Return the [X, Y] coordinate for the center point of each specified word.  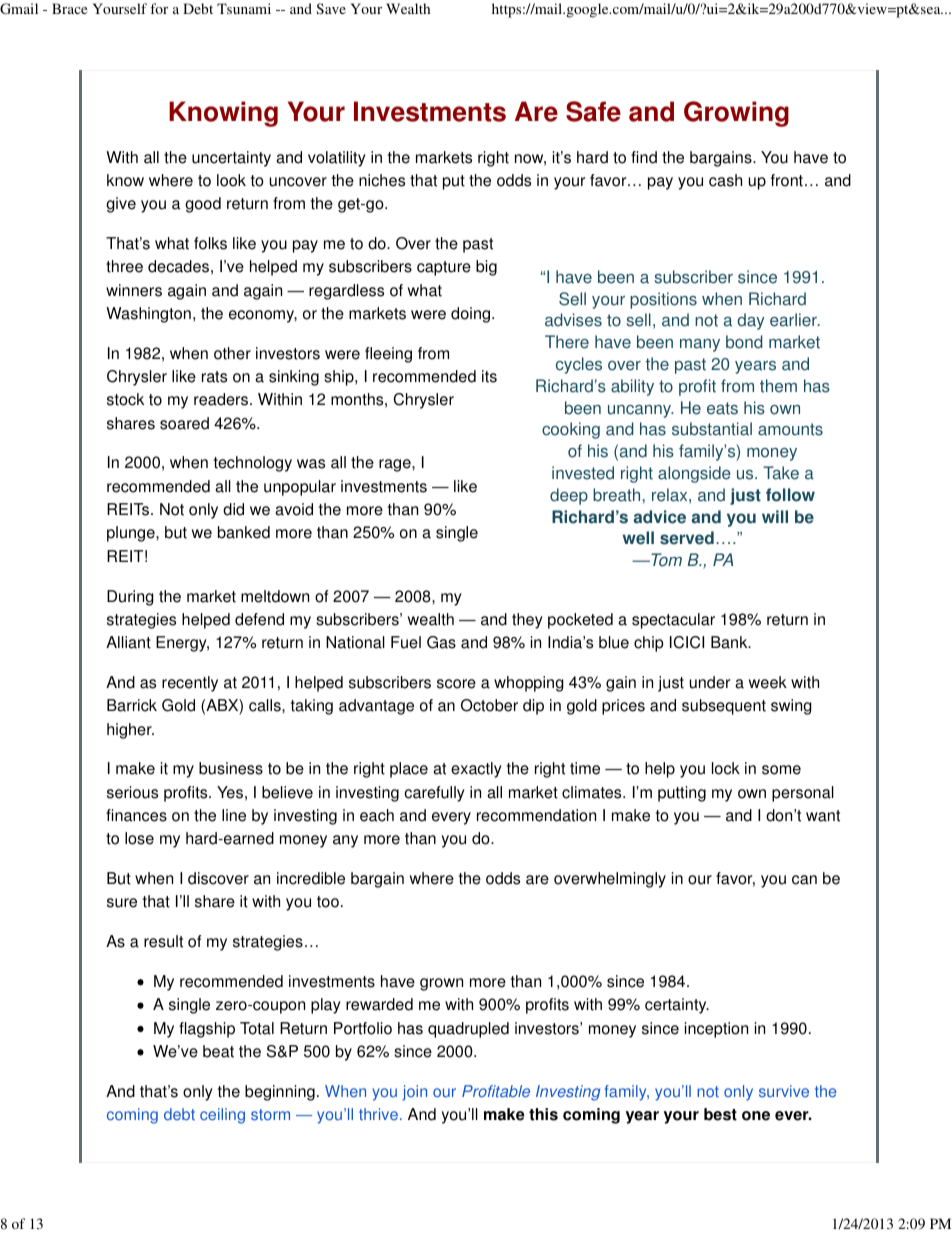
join [414, 1093]
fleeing [388, 355]
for [159, 8]
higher [130, 731]
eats [722, 408]
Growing [736, 114]
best [720, 1114]
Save [331, 8]
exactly [476, 770]
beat [218, 1051]
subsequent [724, 707]
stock [125, 399]
